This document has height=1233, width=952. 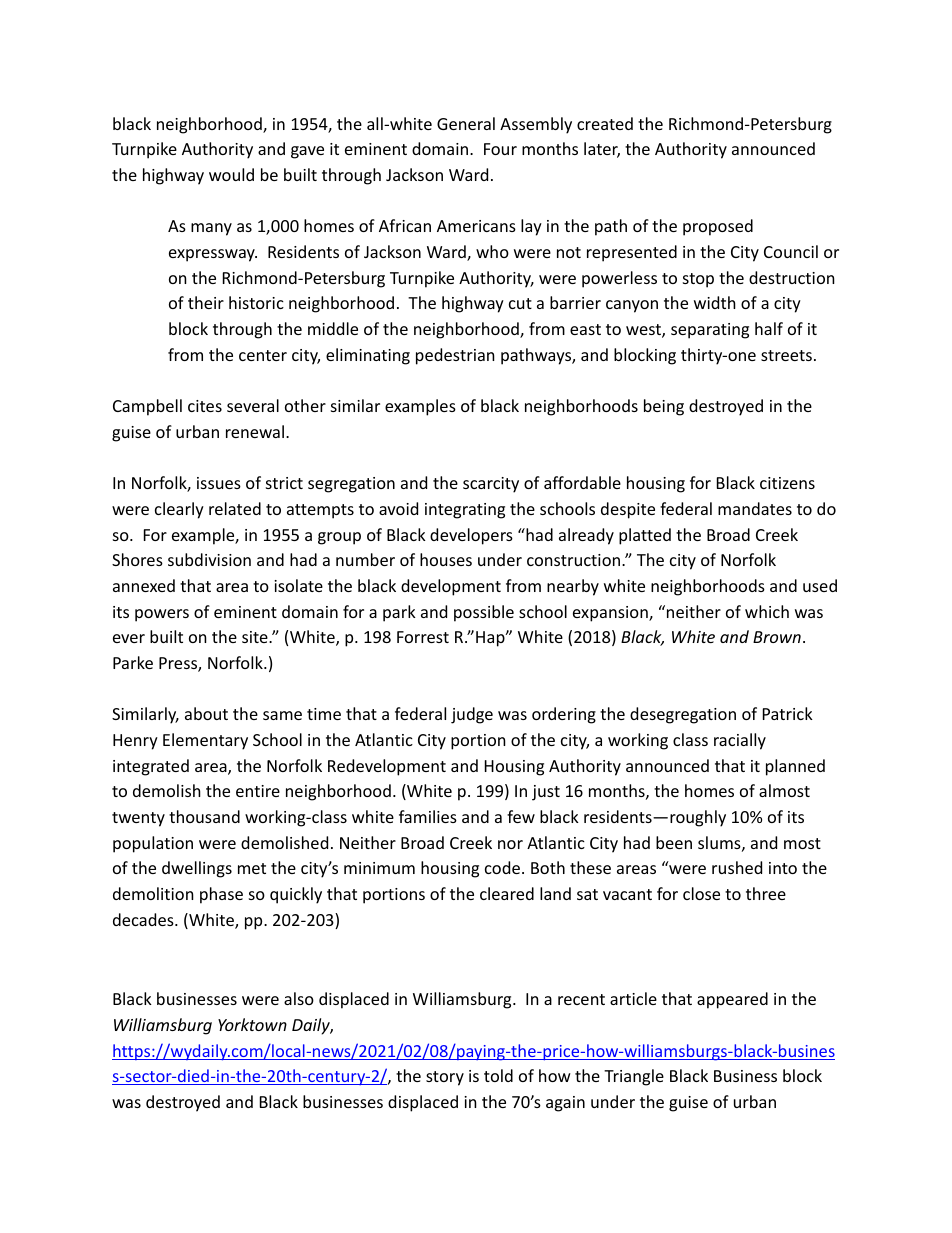 What do you see at coordinates (767, 611) in the document?
I see `which` at bounding box center [767, 611].
